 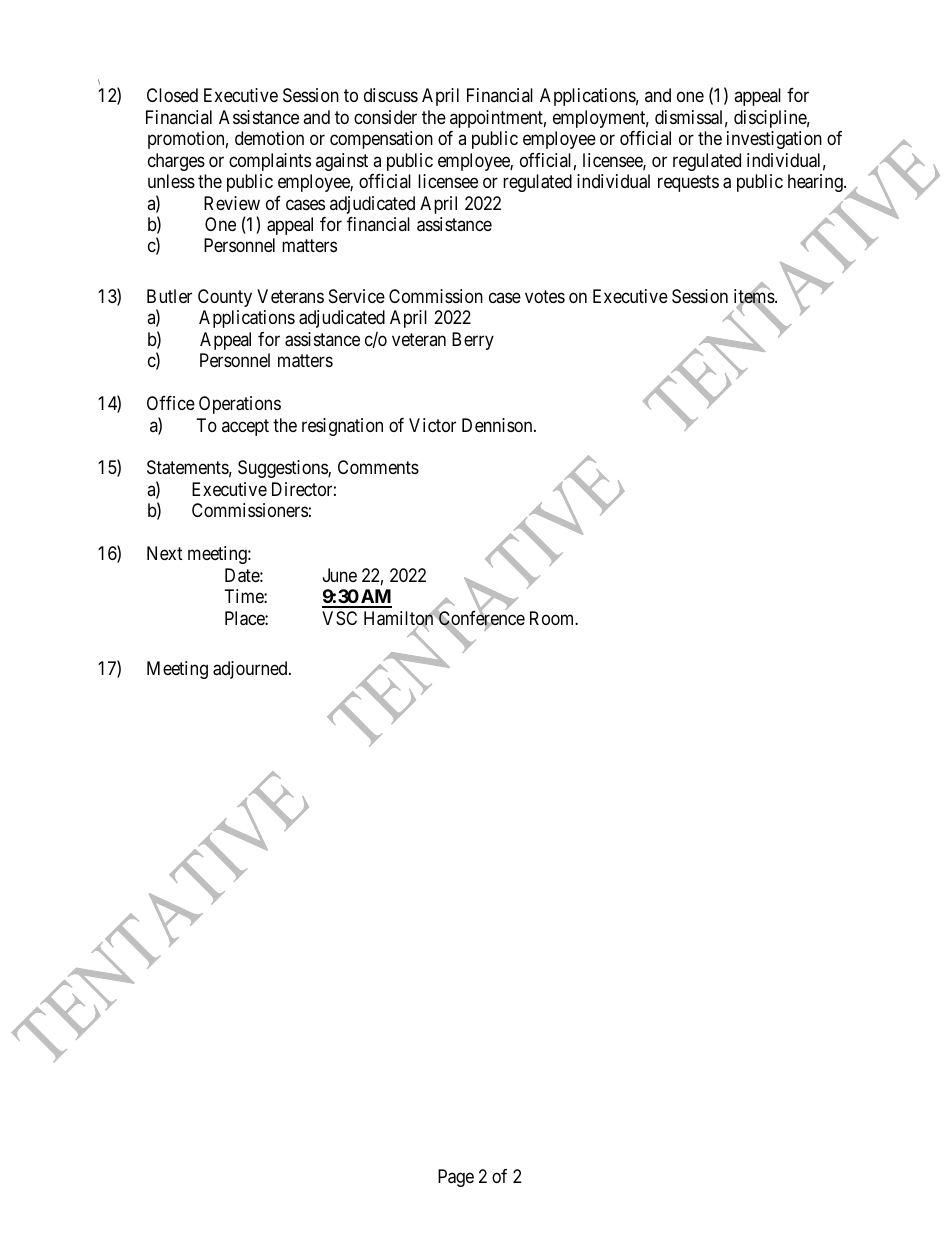 I want to click on investigation, so click(x=774, y=140).
